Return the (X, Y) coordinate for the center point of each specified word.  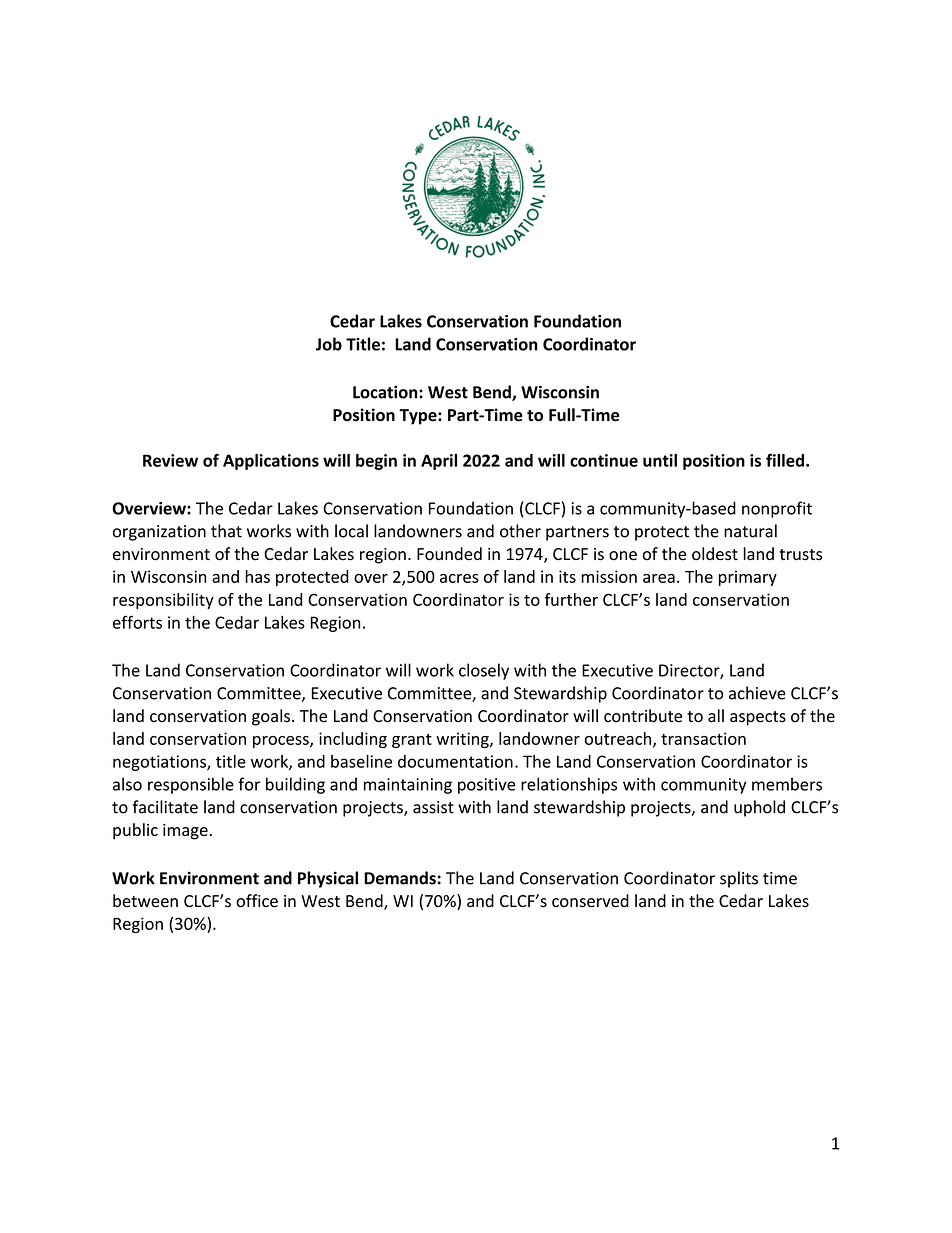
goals (271, 717)
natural (750, 531)
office (257, 901)
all (716, 716)
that (226, 531)
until (660, 460)
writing (463, 740)
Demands (400, 878)
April (439, 462)
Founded (449, 554)
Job (329, 344)
